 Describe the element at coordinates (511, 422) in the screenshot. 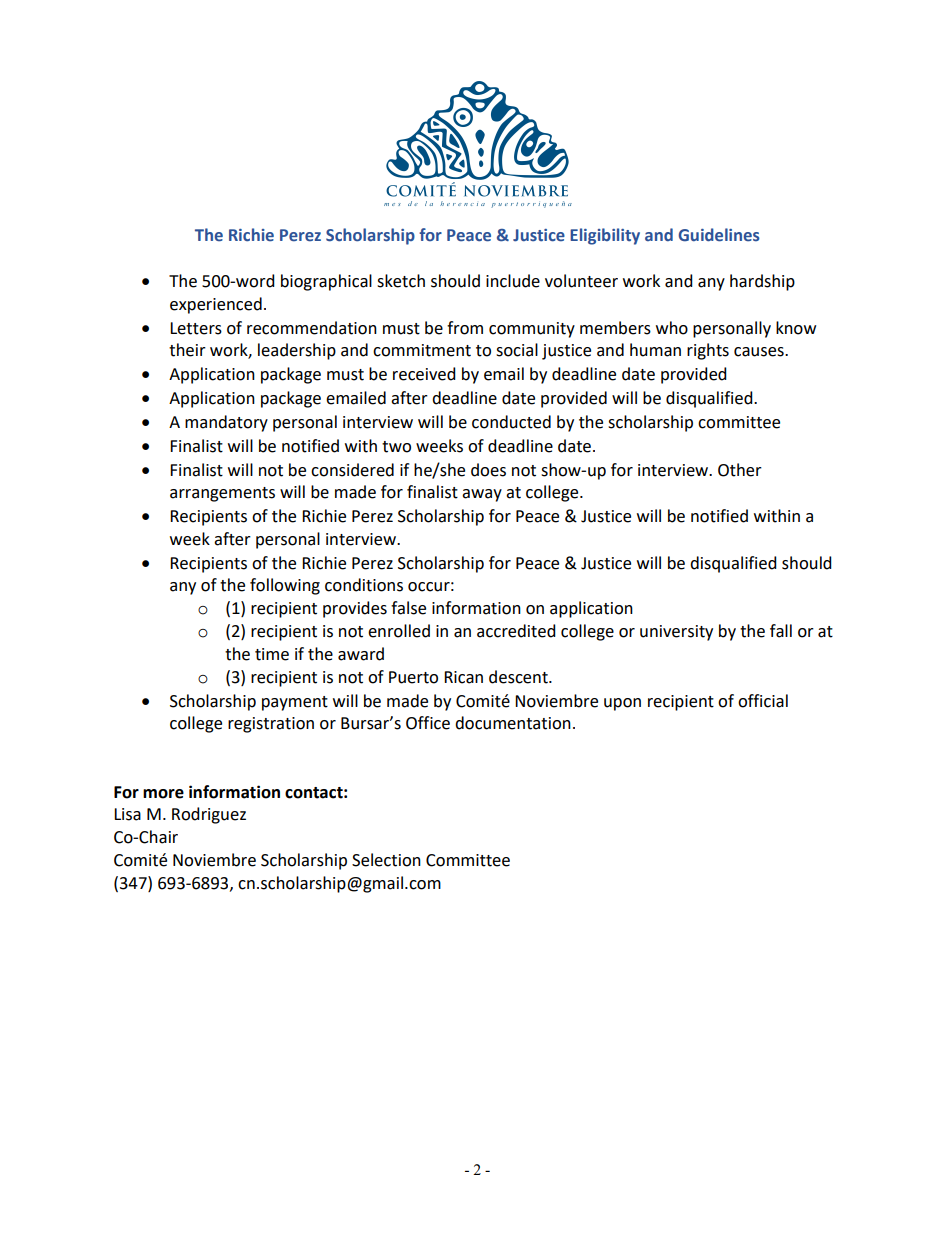

I see `conducted` at that location.
